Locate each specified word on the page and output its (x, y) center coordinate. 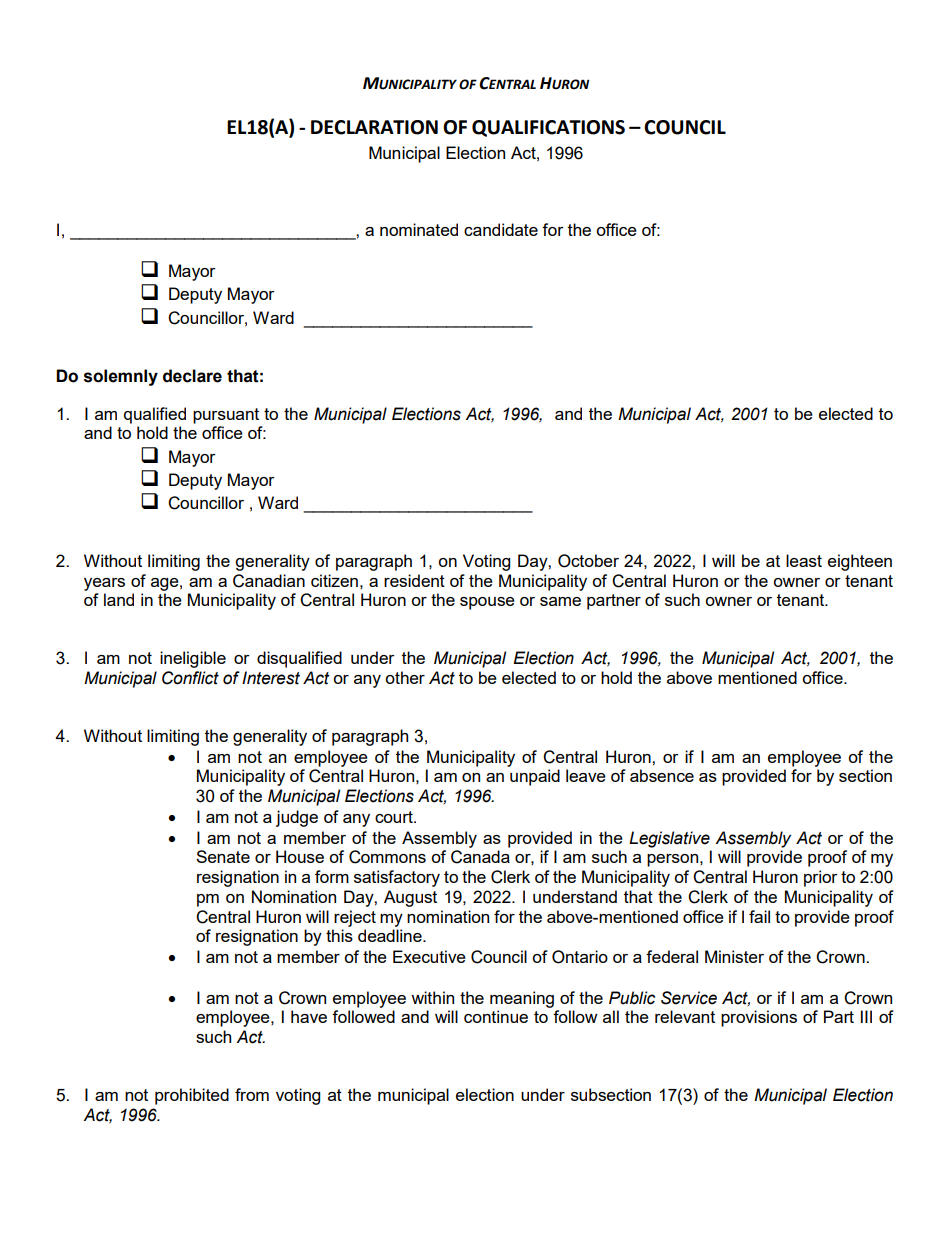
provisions (759, 1018)
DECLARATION (374, 127)
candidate (501, 229)
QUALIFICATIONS (548, 128)
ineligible (193, 659)
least (804, 560)
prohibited (192, 1096)
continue (496, 1016)
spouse (487, 603)
